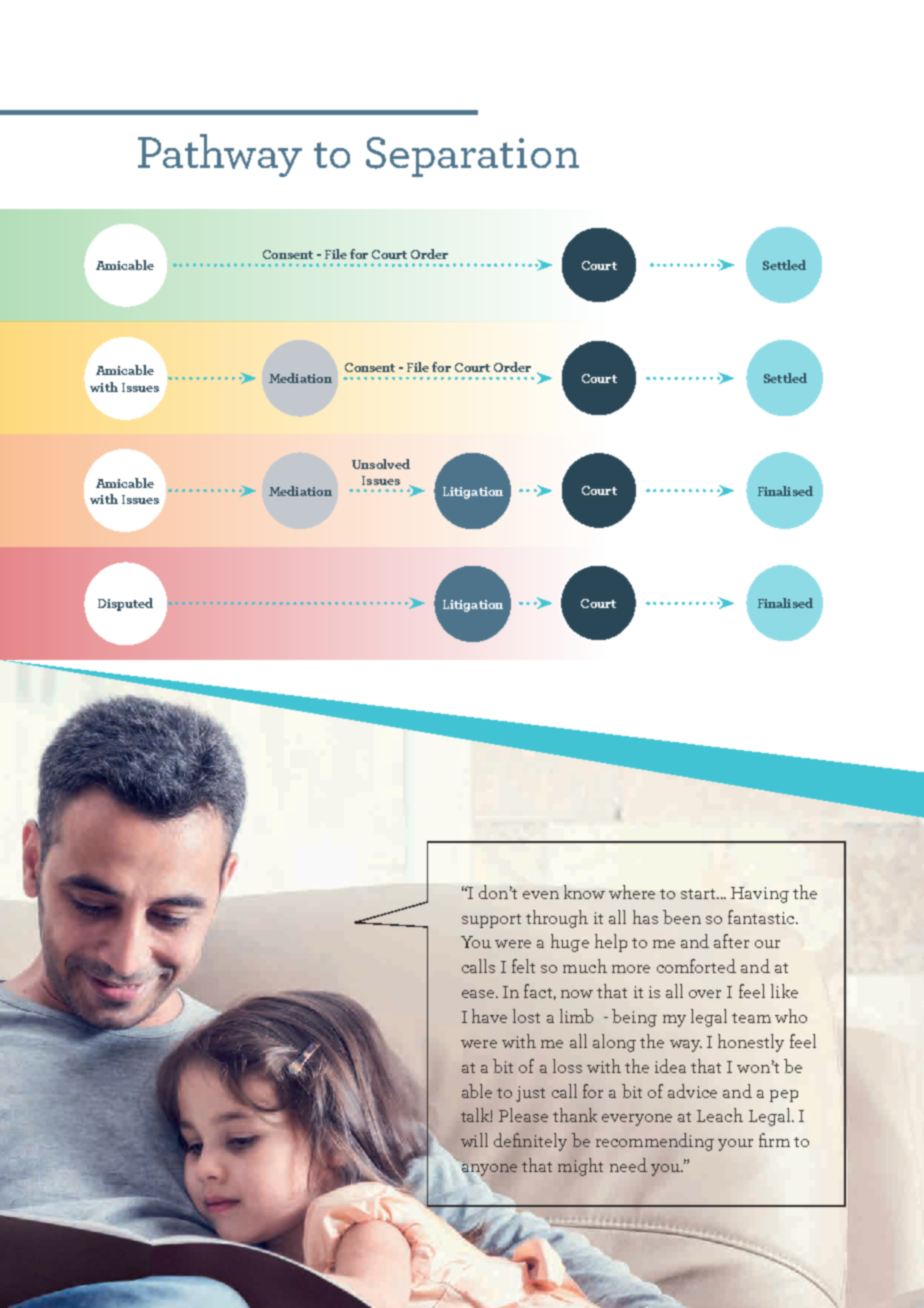 The height and width of the image is (1308, 924). Describe the element at coordinates (474, 1140) in the image. I see `will` at that location.
